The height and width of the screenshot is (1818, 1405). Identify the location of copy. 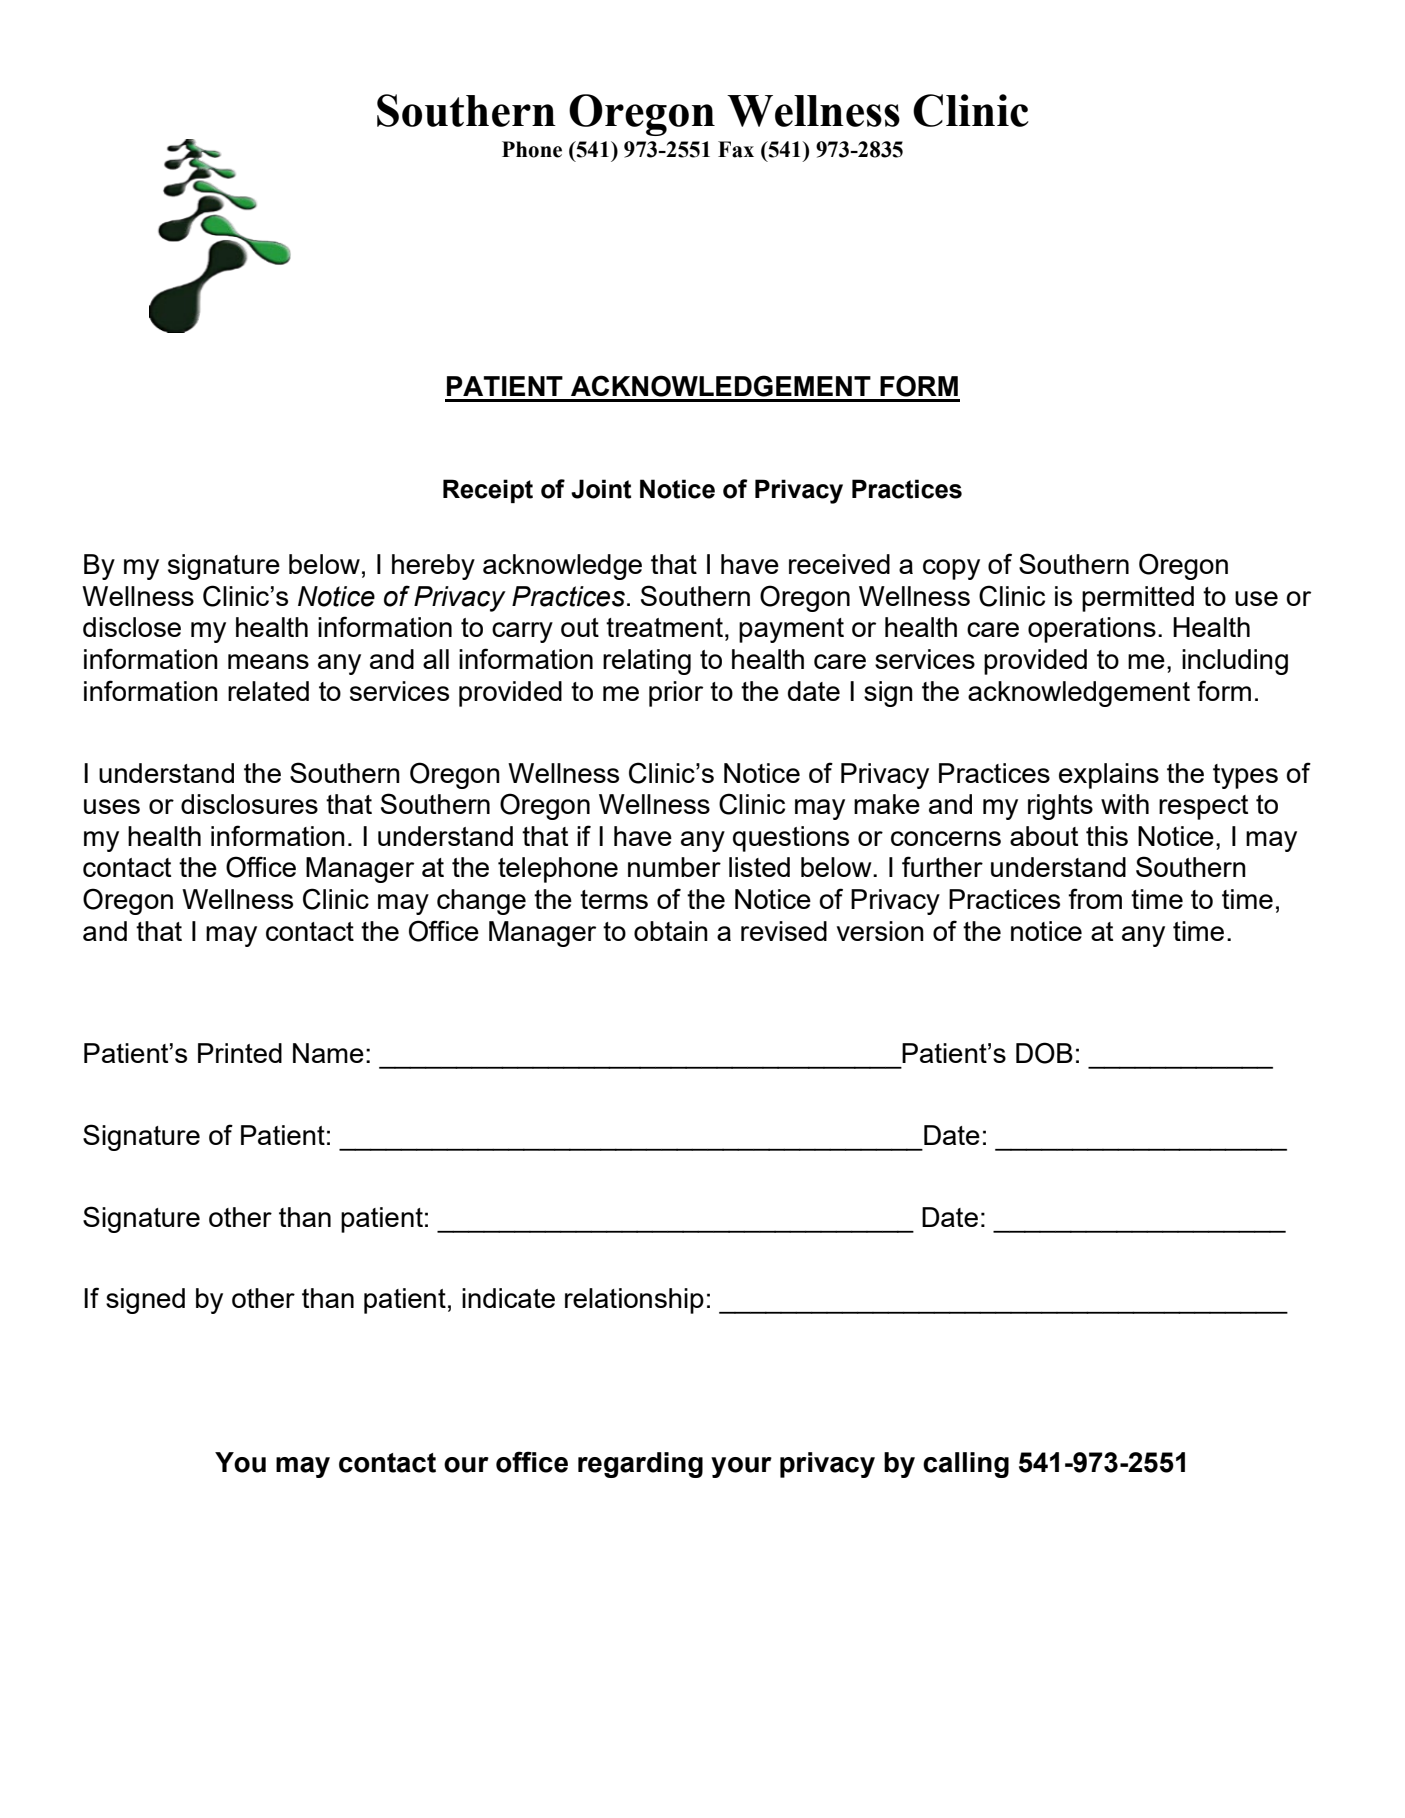
(951, 569).
